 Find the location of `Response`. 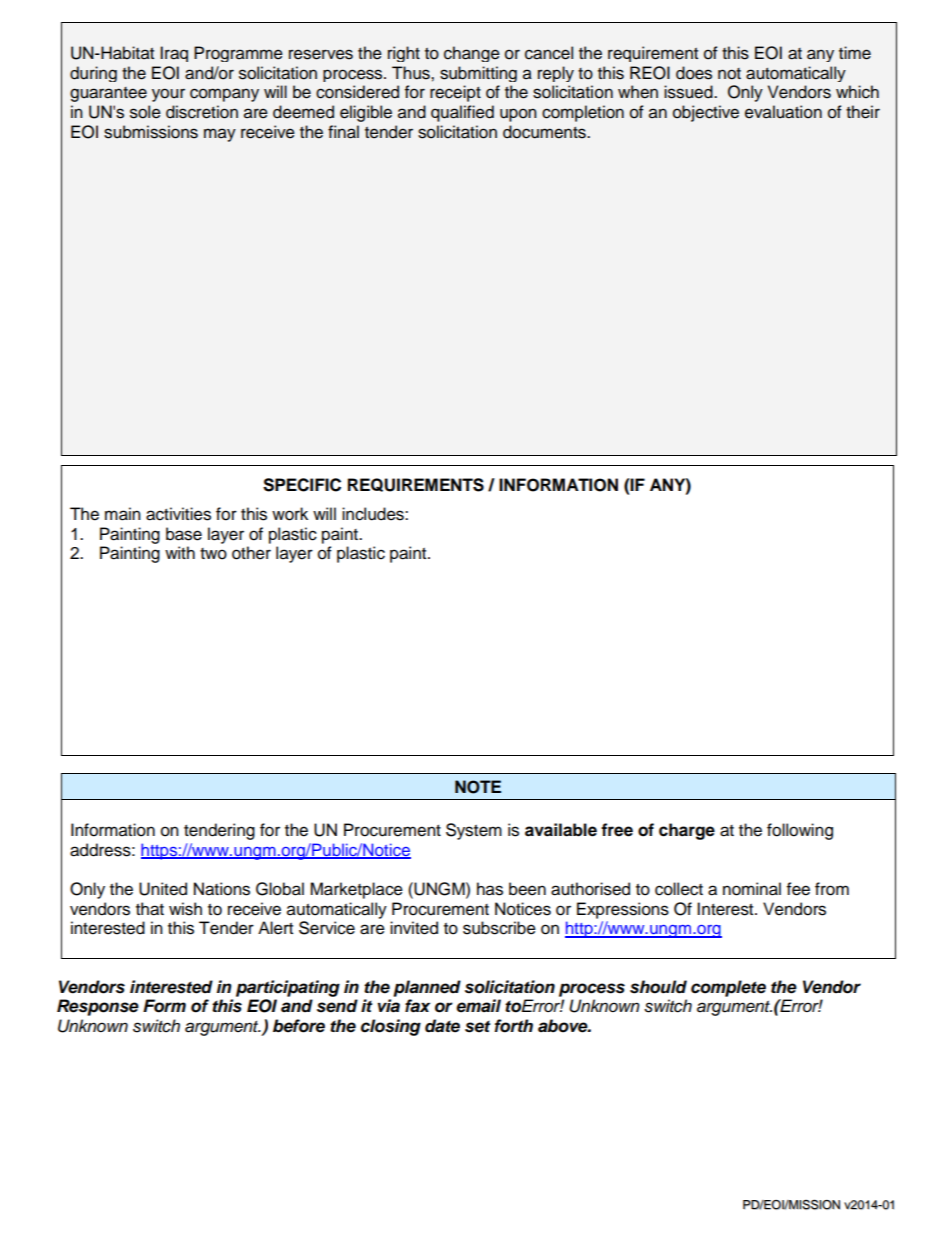

Response is located at coordinates (98, 1007).
